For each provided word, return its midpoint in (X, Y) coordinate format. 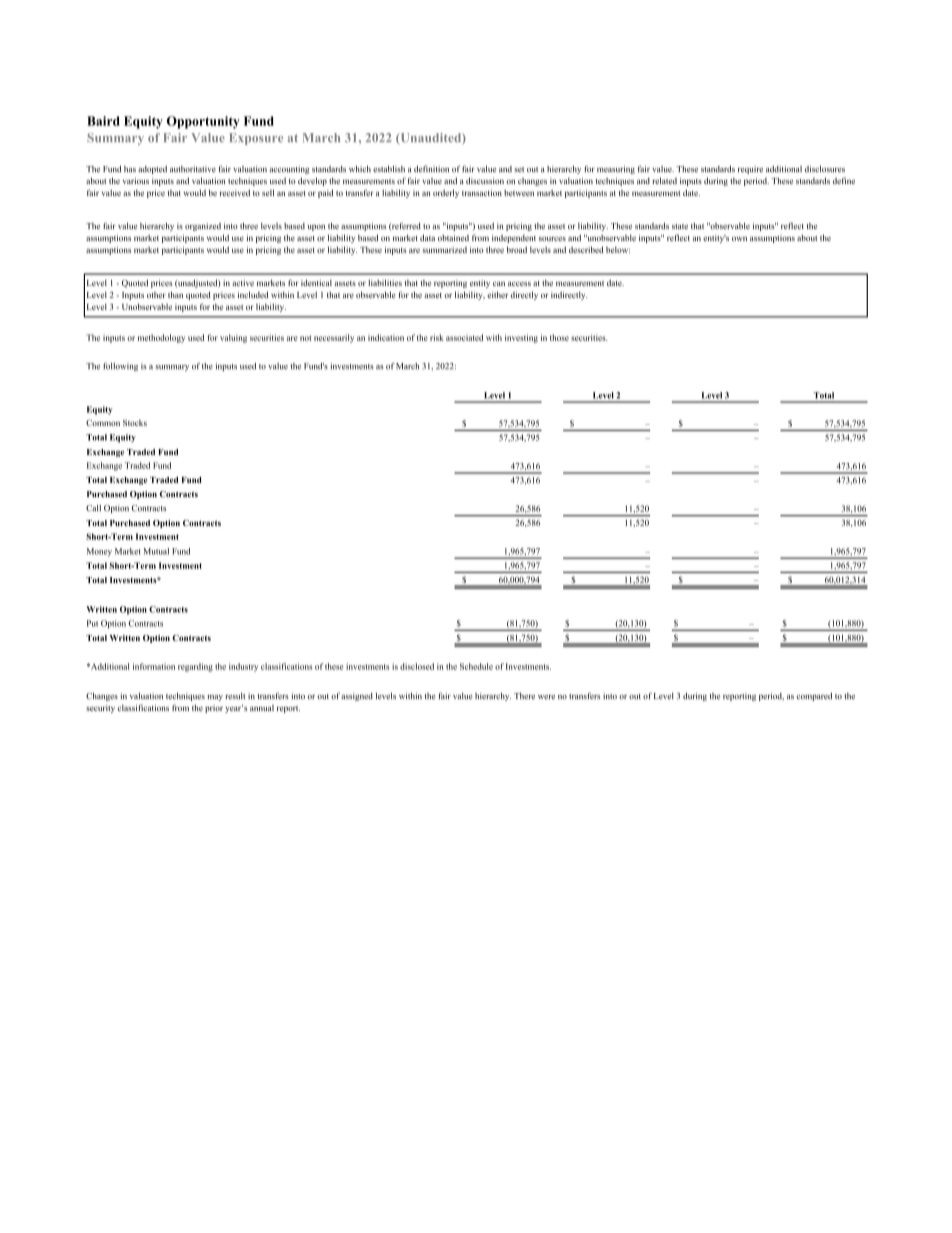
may (215, 698)
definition (431, 168)
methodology (161, 338)
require (750, 170)
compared (814, 697)
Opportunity (203, 122)
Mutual (156, 551)
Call (93, 508)
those (559, 337)
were (546, 697)
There (524, 696)
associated (464, 337)
